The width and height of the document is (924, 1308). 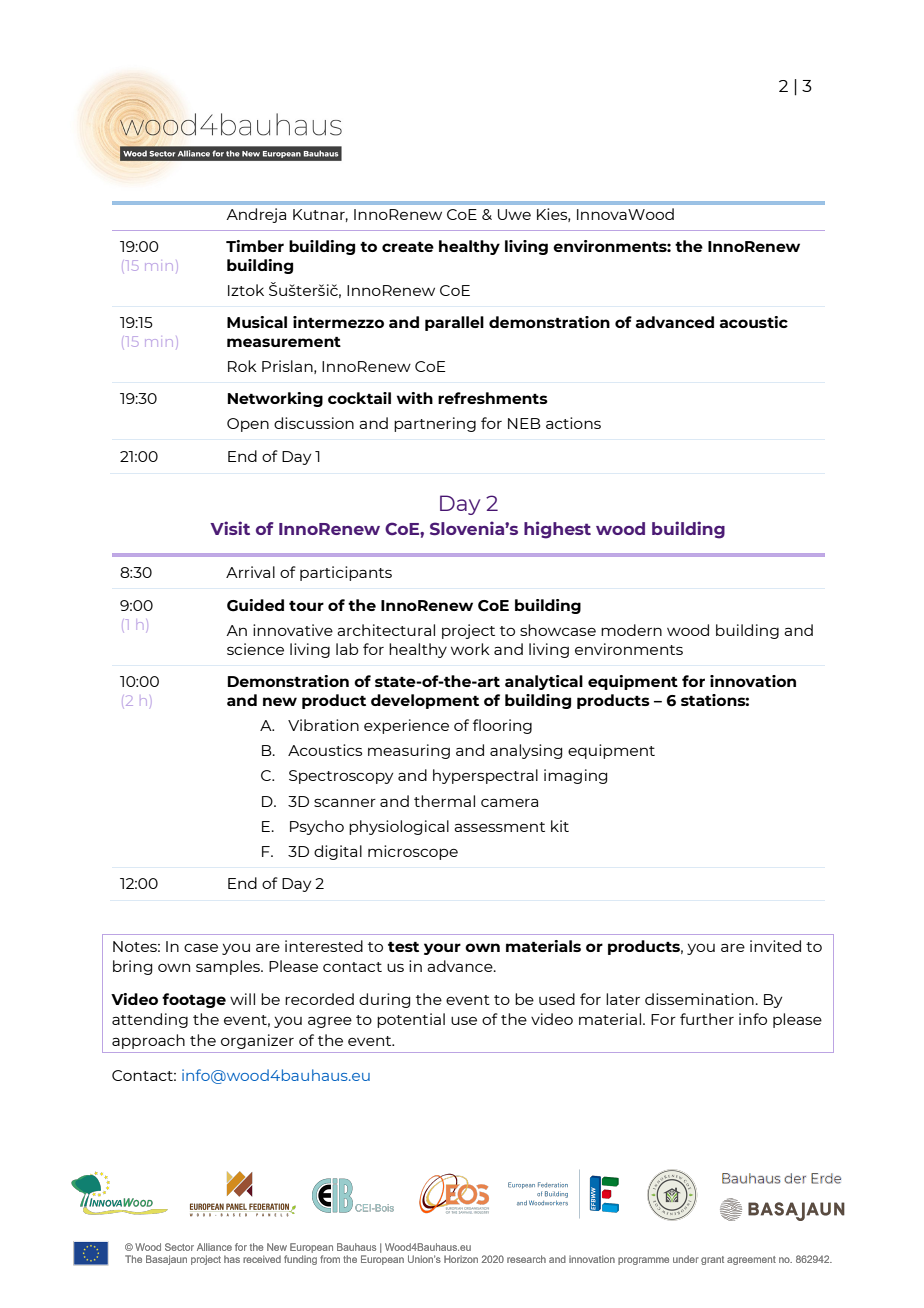 I want to click on footage, so click(x=194, y=1000).
